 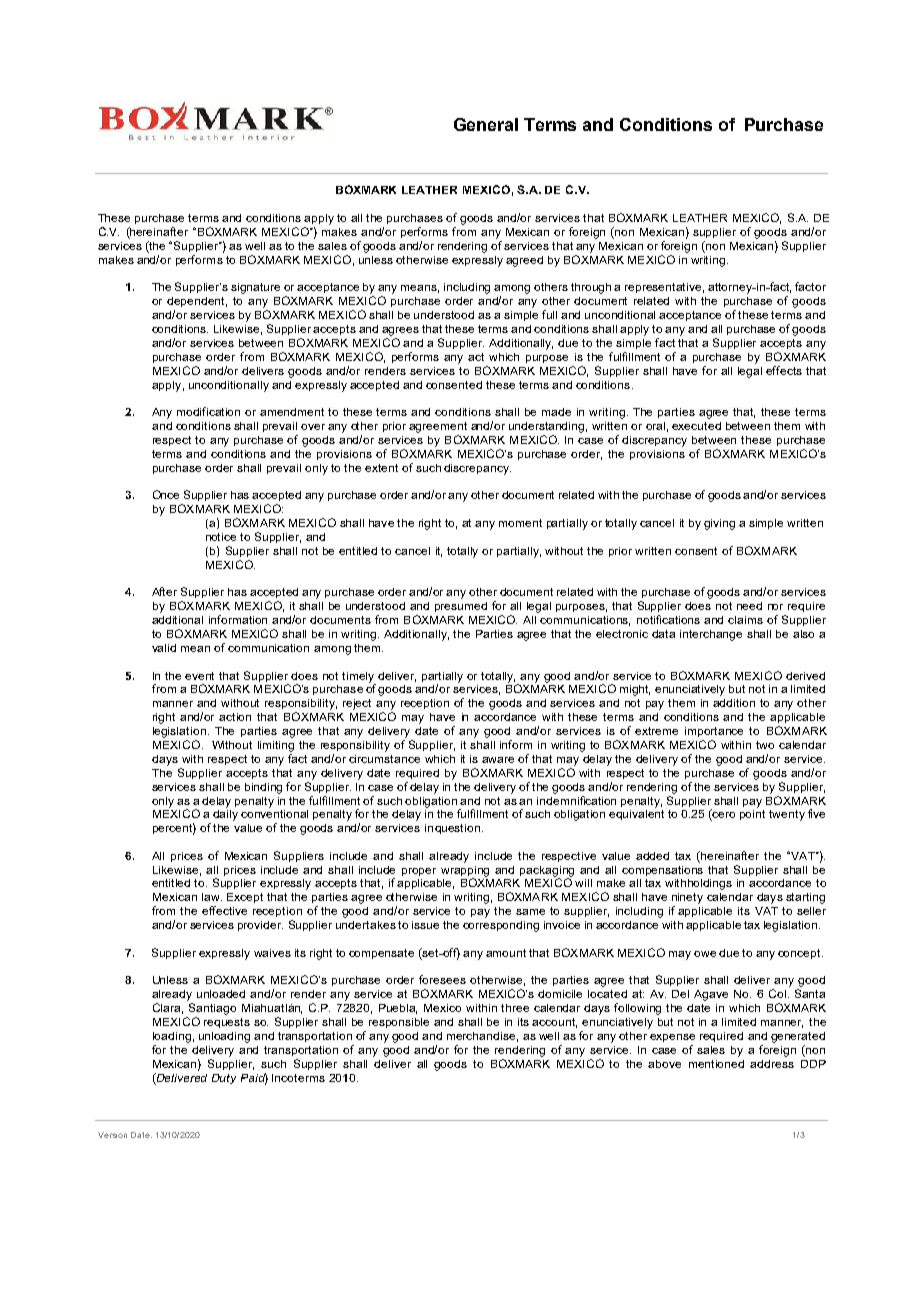 What do you see at coordinates (224, 1079) in the document?
I see `Duty` at bounding box center [224, 1079].
